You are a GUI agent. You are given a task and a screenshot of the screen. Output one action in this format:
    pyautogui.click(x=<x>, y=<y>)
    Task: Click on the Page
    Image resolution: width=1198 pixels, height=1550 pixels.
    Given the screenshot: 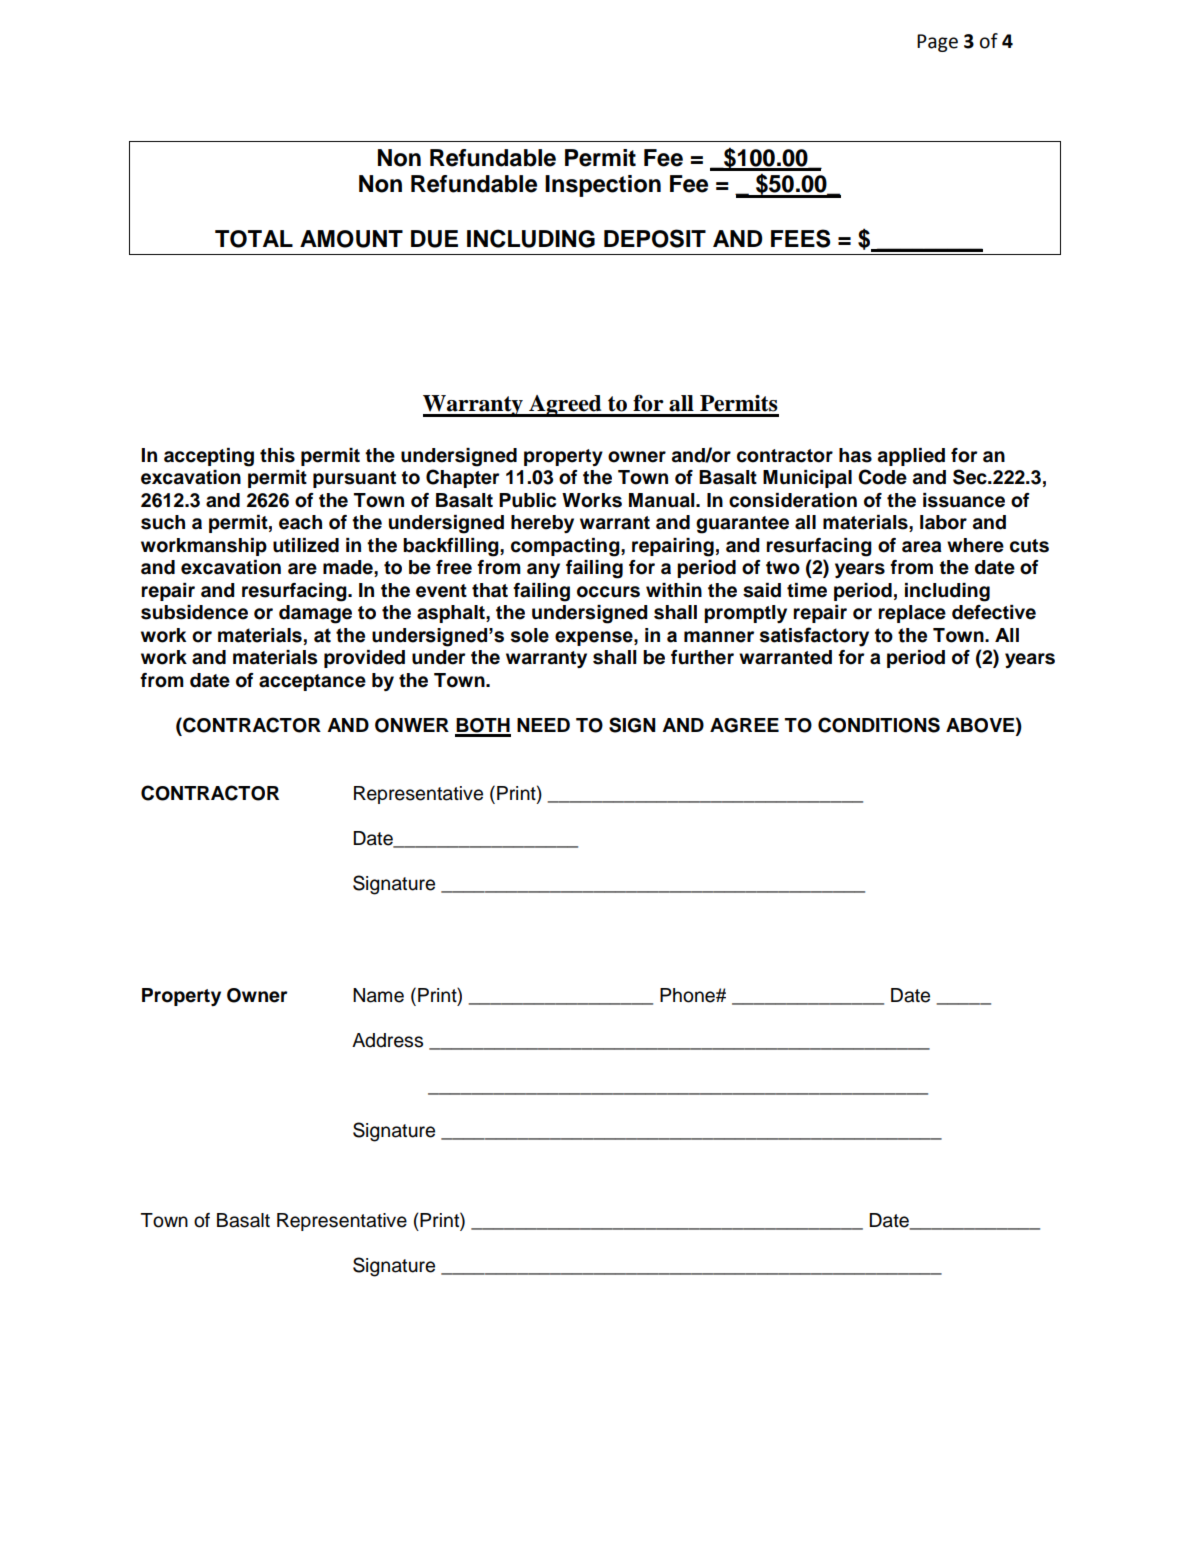 What is the action you would take?
    pyautogui.click(x=937, y=43)
